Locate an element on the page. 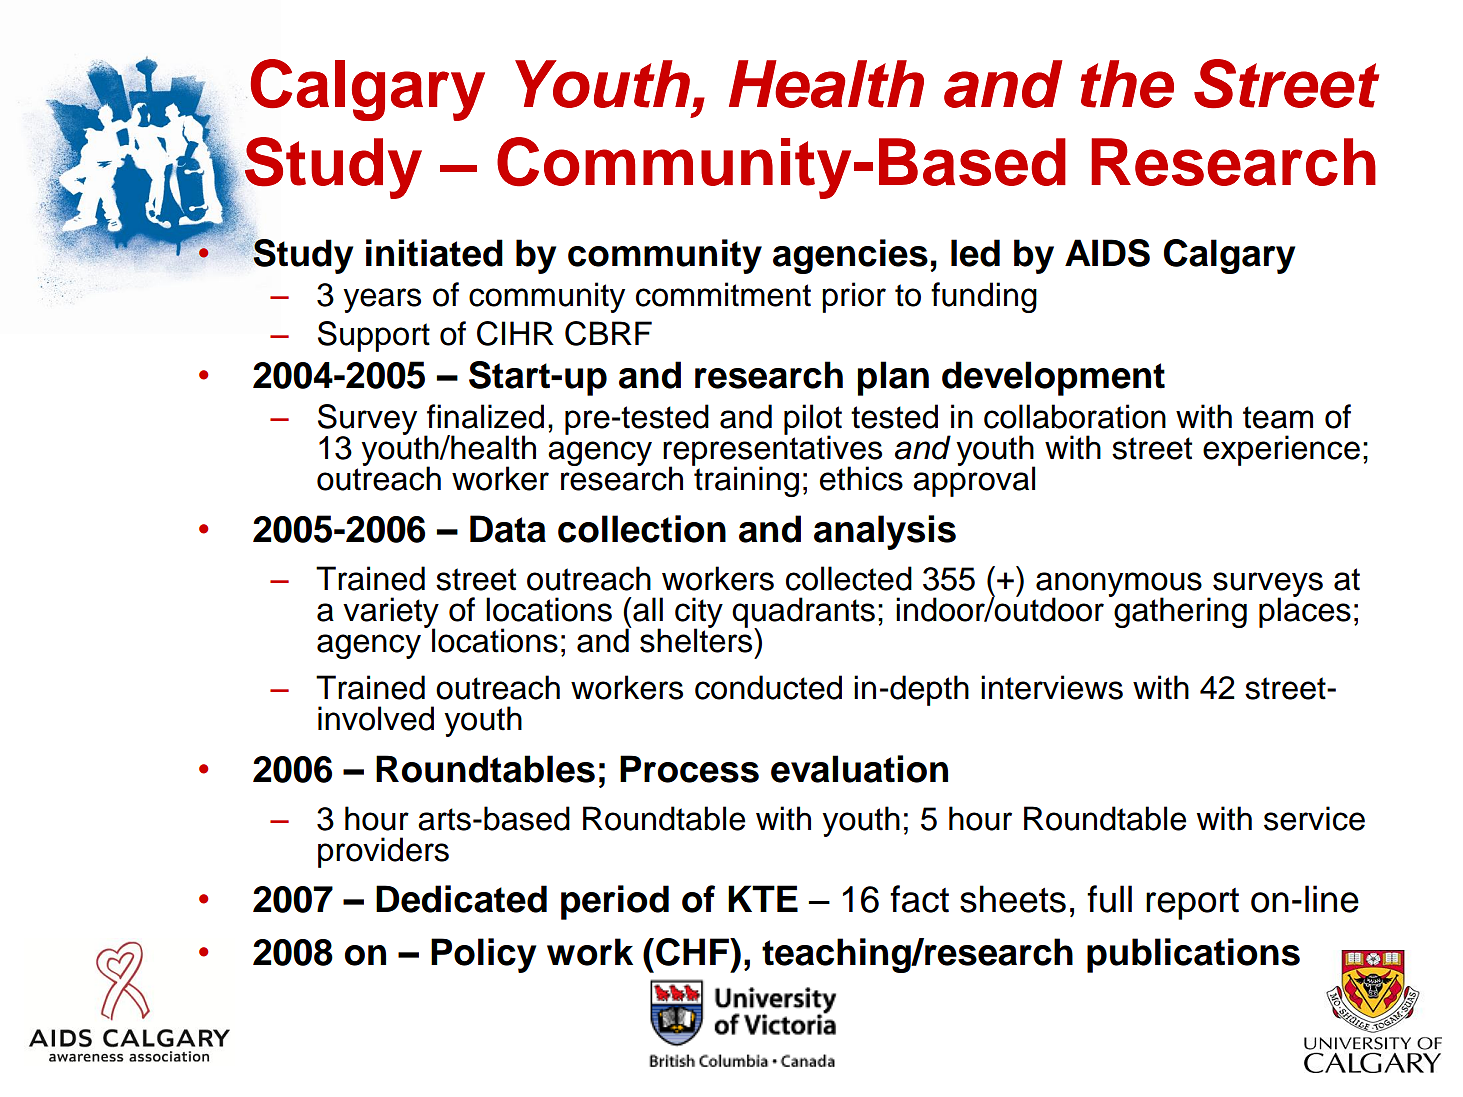 The width and height of the image is (1463, 1097). AIDS is located at coordinates (1107, 253).
